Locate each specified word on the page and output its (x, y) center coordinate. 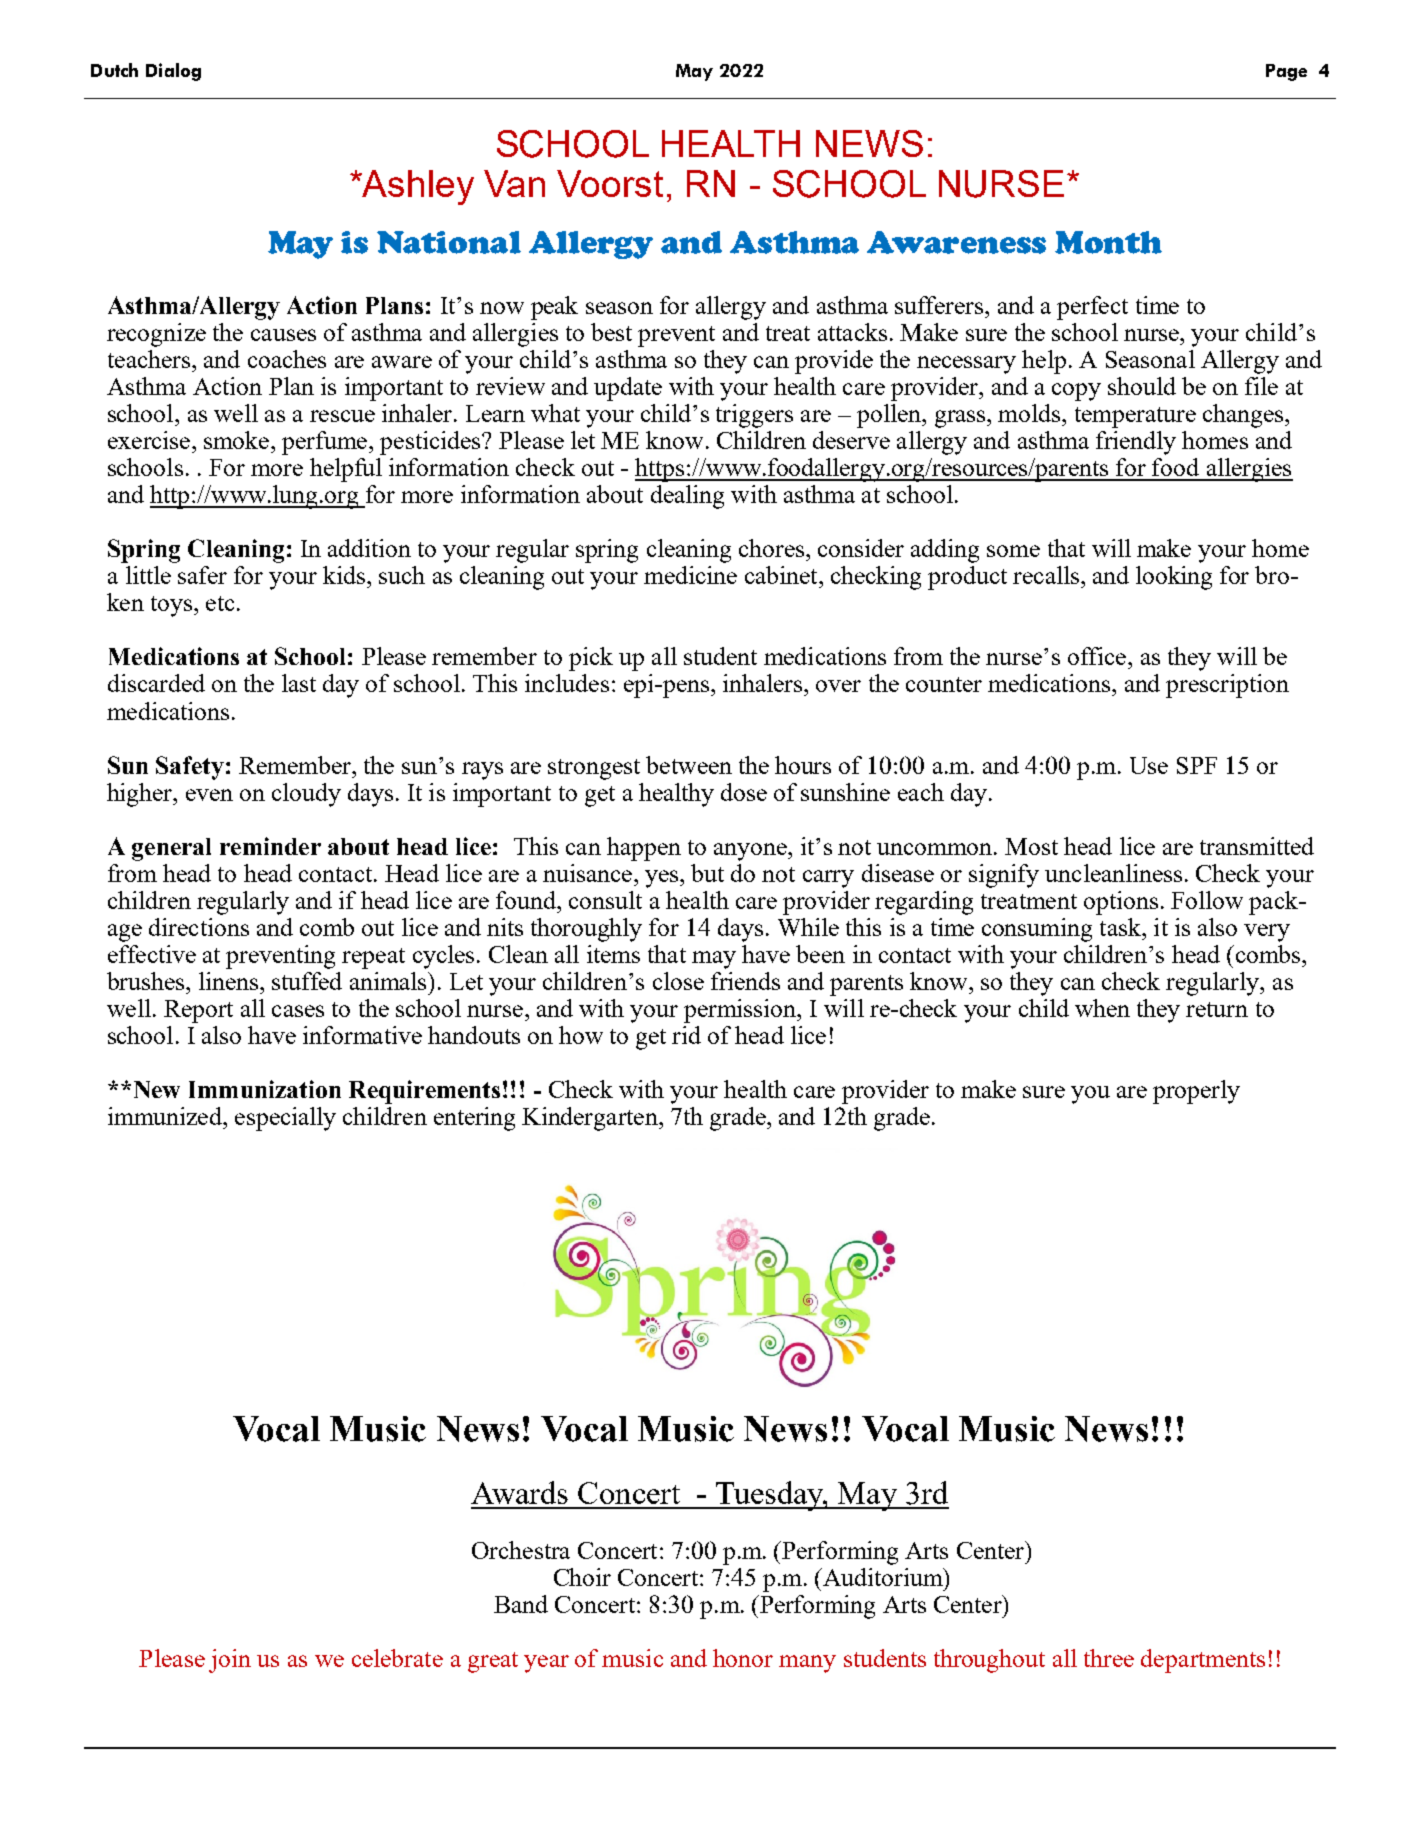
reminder (270, 846)
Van (514, 183)
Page (1286, 72)
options (1121, 903)
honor (743, 1658)
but (707, 873)
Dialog (173, 72)
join (230, 1661)
